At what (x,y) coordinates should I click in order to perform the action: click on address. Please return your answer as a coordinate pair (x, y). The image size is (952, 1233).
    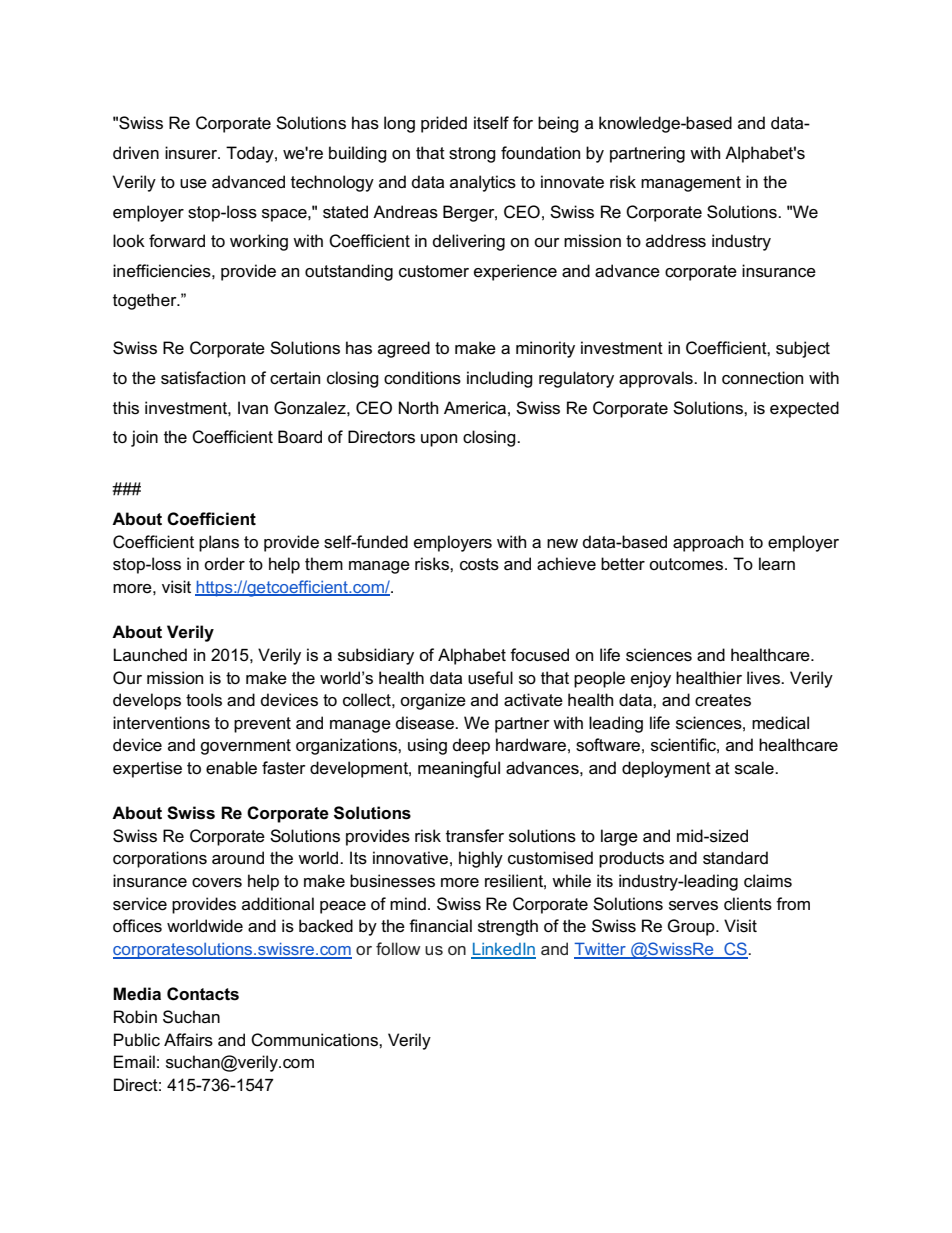
    Looking at the image, I should click on (676, 241).
